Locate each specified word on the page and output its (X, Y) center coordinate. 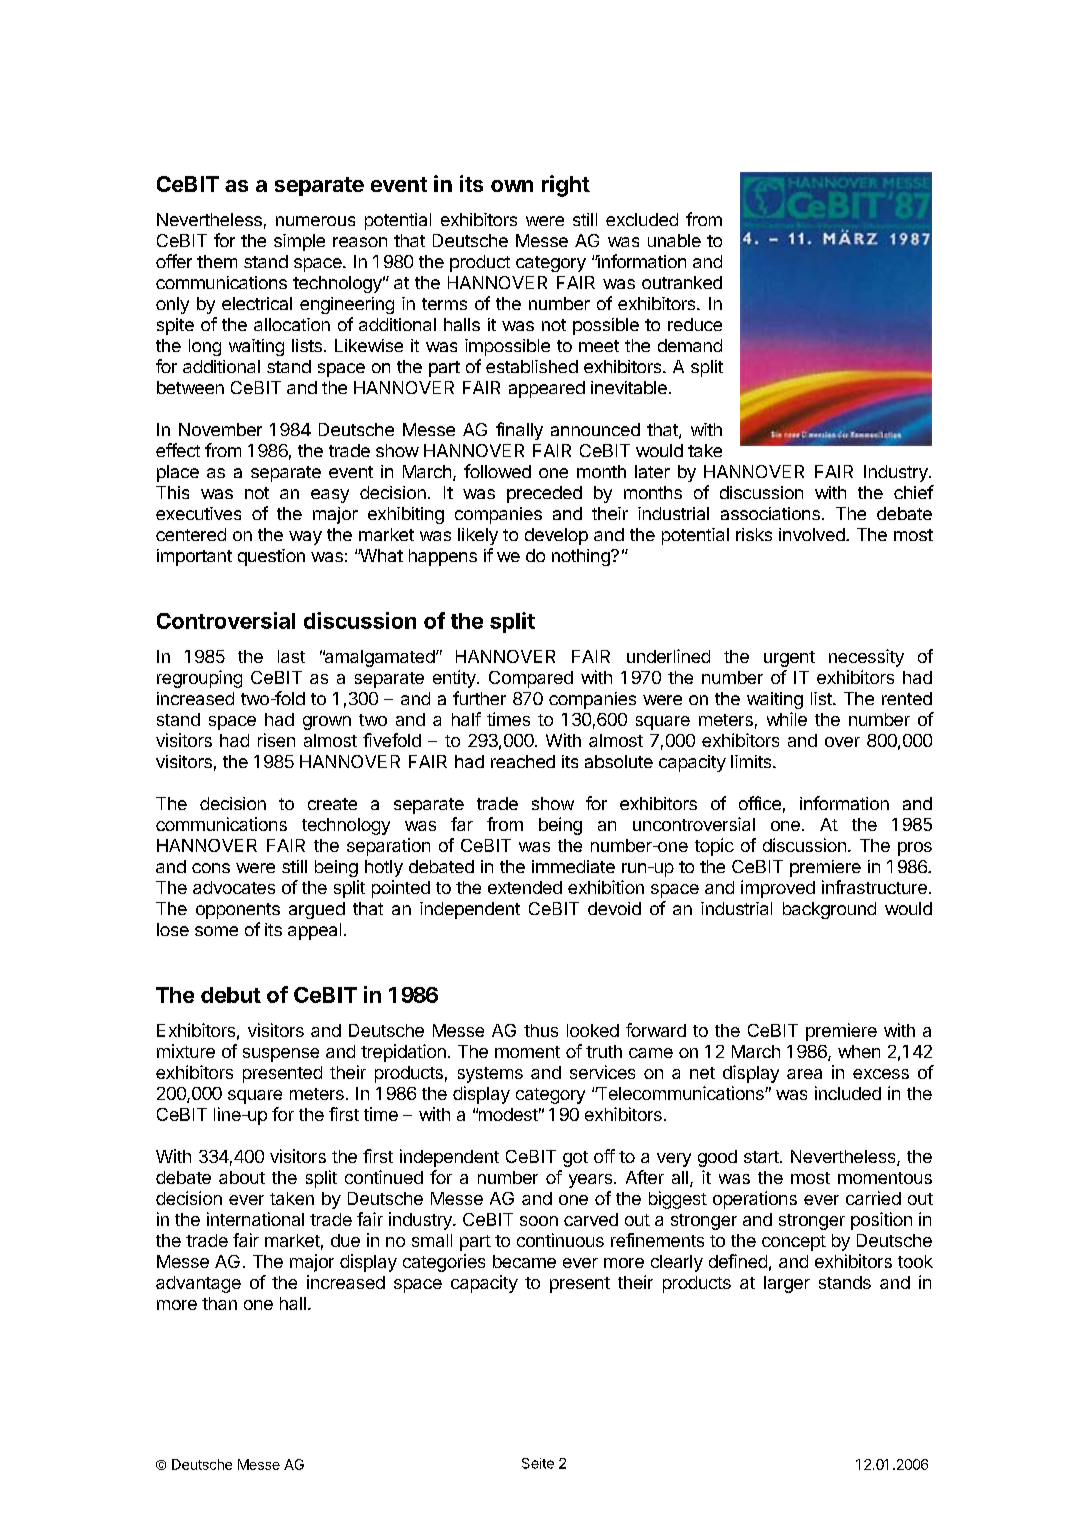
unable (674, 240)
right (566, 186)
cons (211, 868)
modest (507, 1114)
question (271, 557)
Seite (538, 1463)
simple (299, 242)
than (219, 1303)
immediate (573, 866)
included (848, 1093)
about (242, 1177)
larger (787, 1284)
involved (813, 534)
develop (556, 536)
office (760, 803)
